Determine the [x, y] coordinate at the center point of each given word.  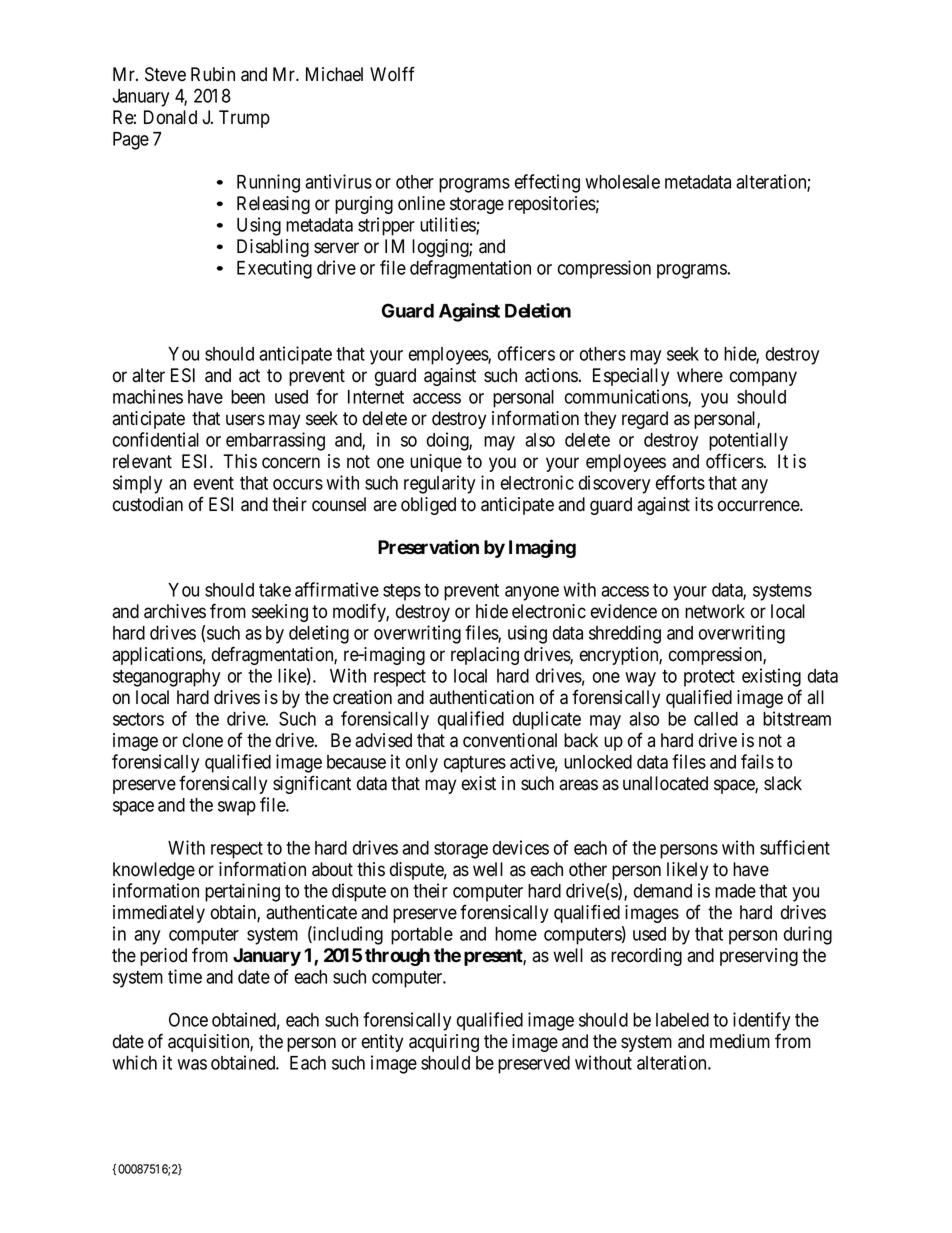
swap [237, 808]
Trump [244, 119]
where [700, 375]
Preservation [428, 547]
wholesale [622, 182]
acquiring [444, 1043]
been [248, 397]
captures [475, 764]
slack [783, 783]
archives [175, 611]
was [192, 1064]
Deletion [538, 310]
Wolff [392, 74]
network [715, 611]
